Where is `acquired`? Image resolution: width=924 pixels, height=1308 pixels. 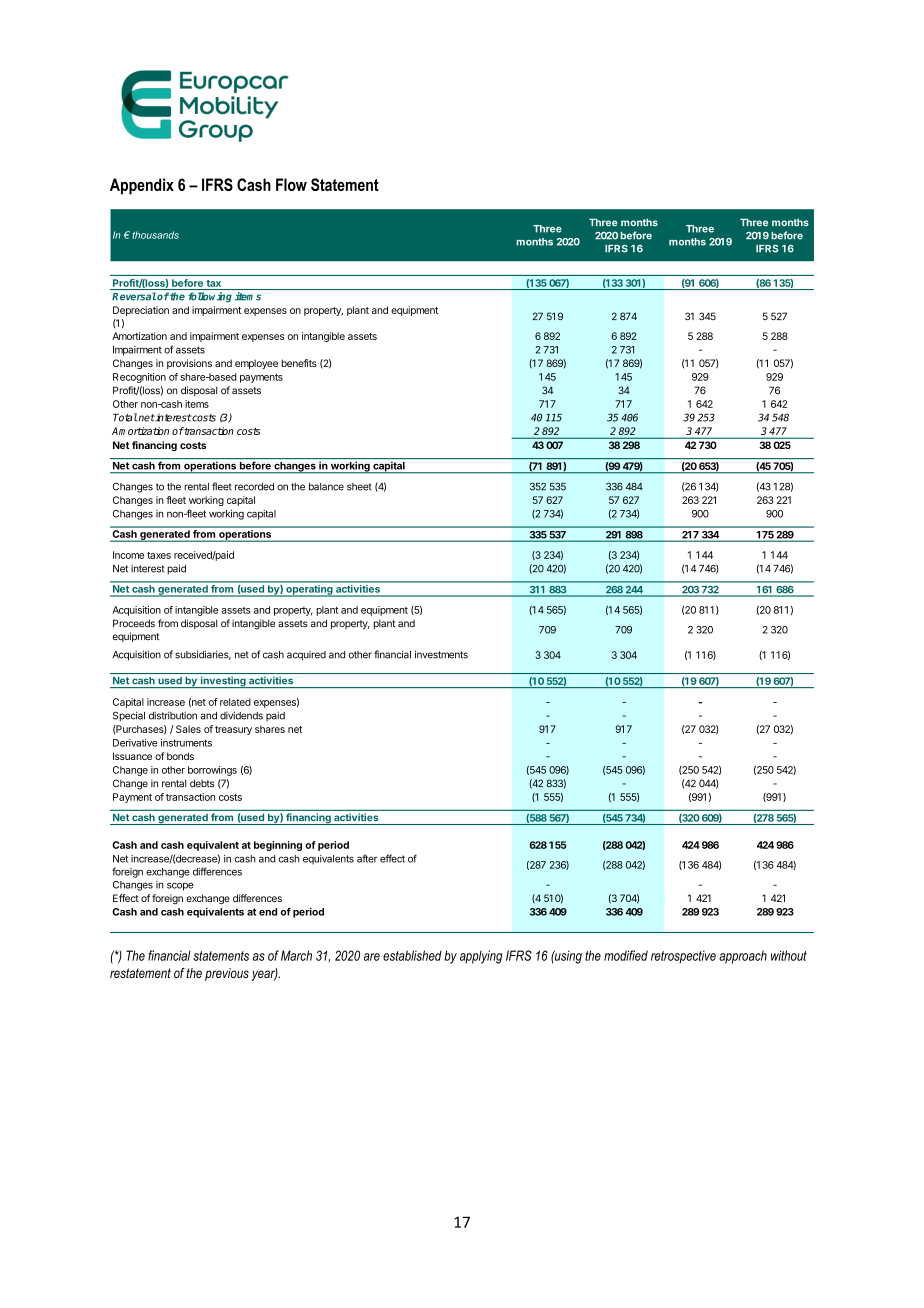 acquired is located at coordinates (306, 656).
